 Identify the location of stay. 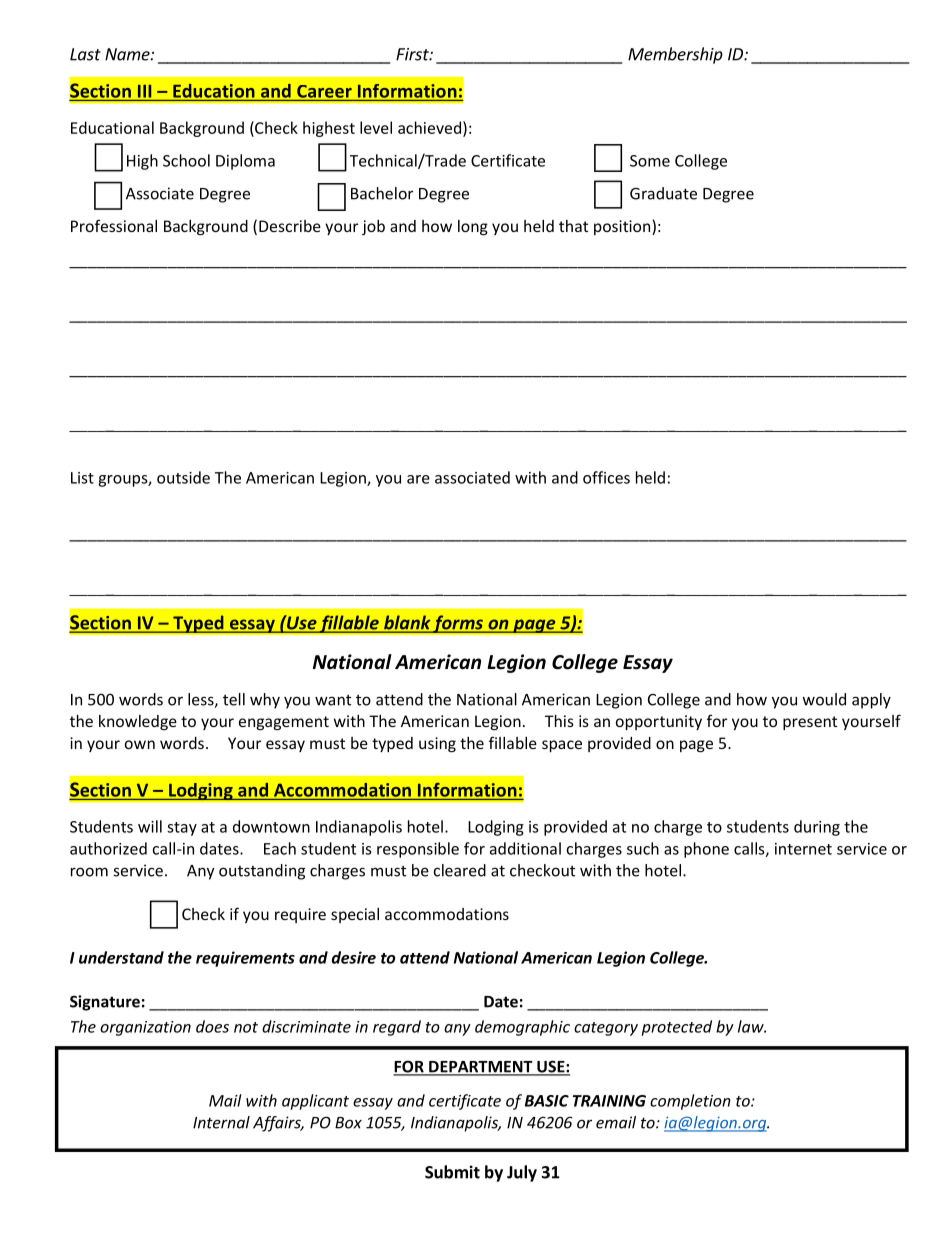
(182, 829).
